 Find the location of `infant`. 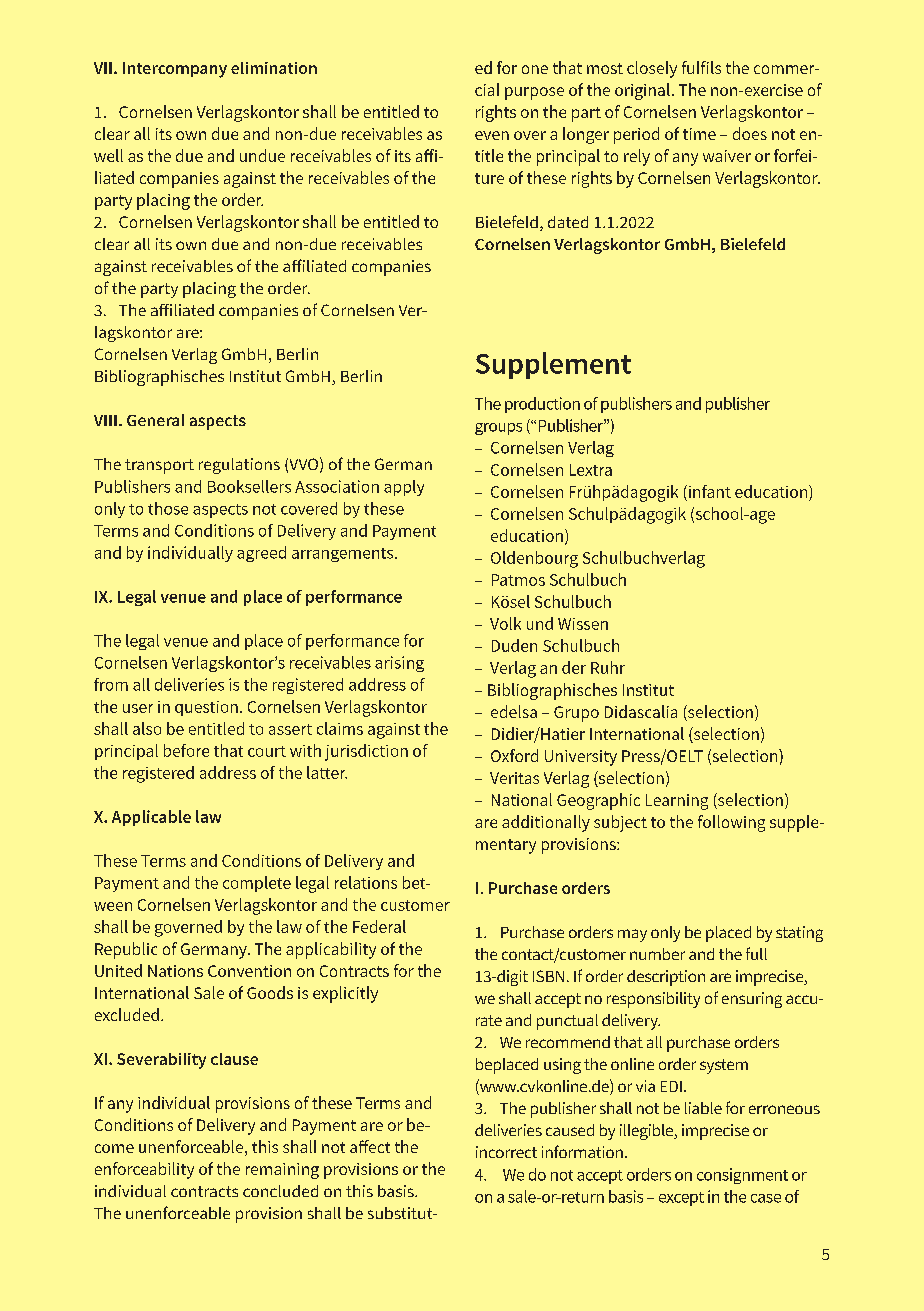

infant is located at coordinates (708, 491).
